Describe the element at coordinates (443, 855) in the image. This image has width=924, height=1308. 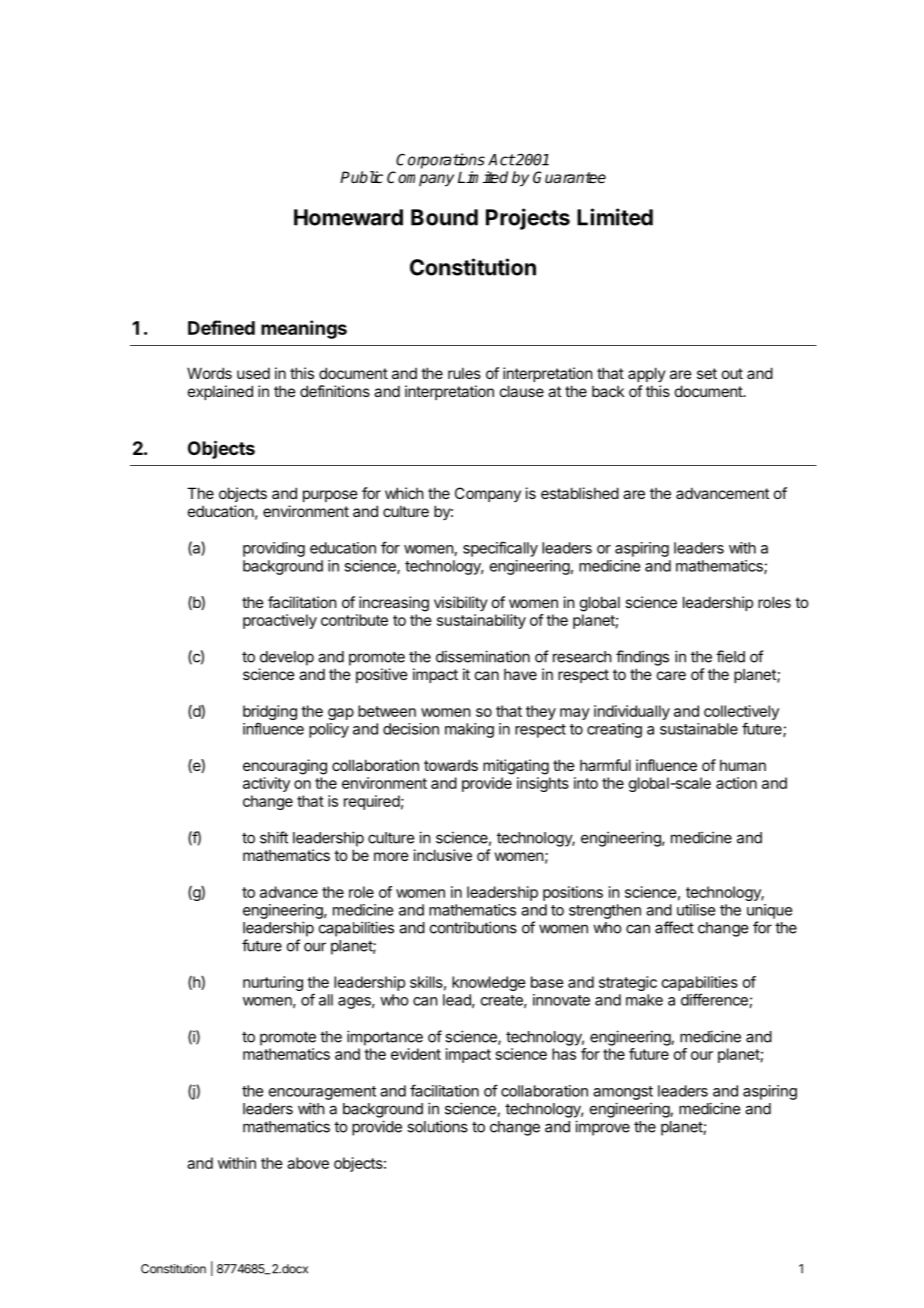
I see `inclusive` at that location.
